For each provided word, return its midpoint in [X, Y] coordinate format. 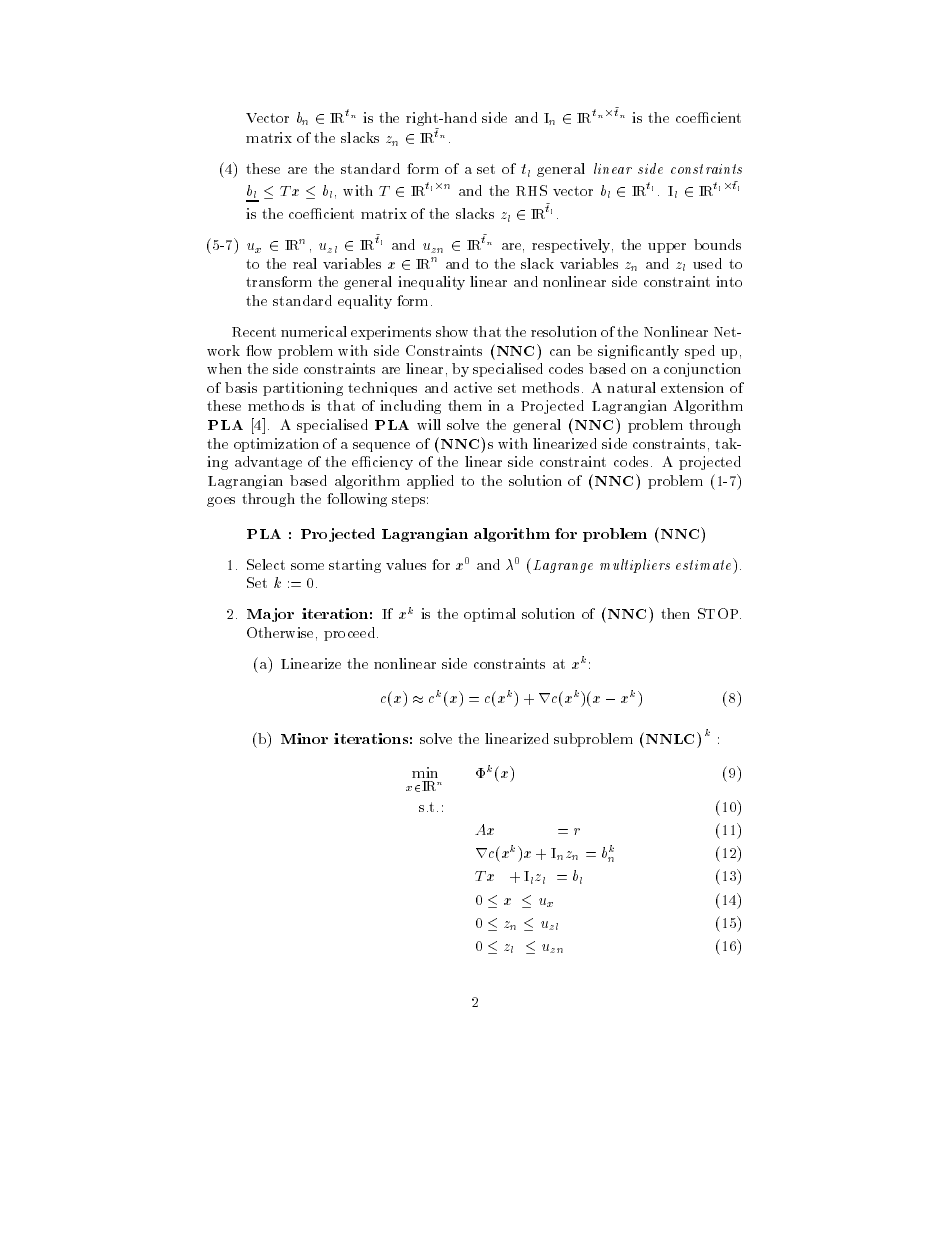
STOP [719, 613]
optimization [276, 445]
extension [692, 387]
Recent [254, 332]
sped [700, 352]
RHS [531, 190]
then [675, 613]
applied [430, 482]
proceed [351, 634]
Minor [304, 738]
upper [667, 248]
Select [266, 564]
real [305, 263]
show [452, 331]
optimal [490, 615]
